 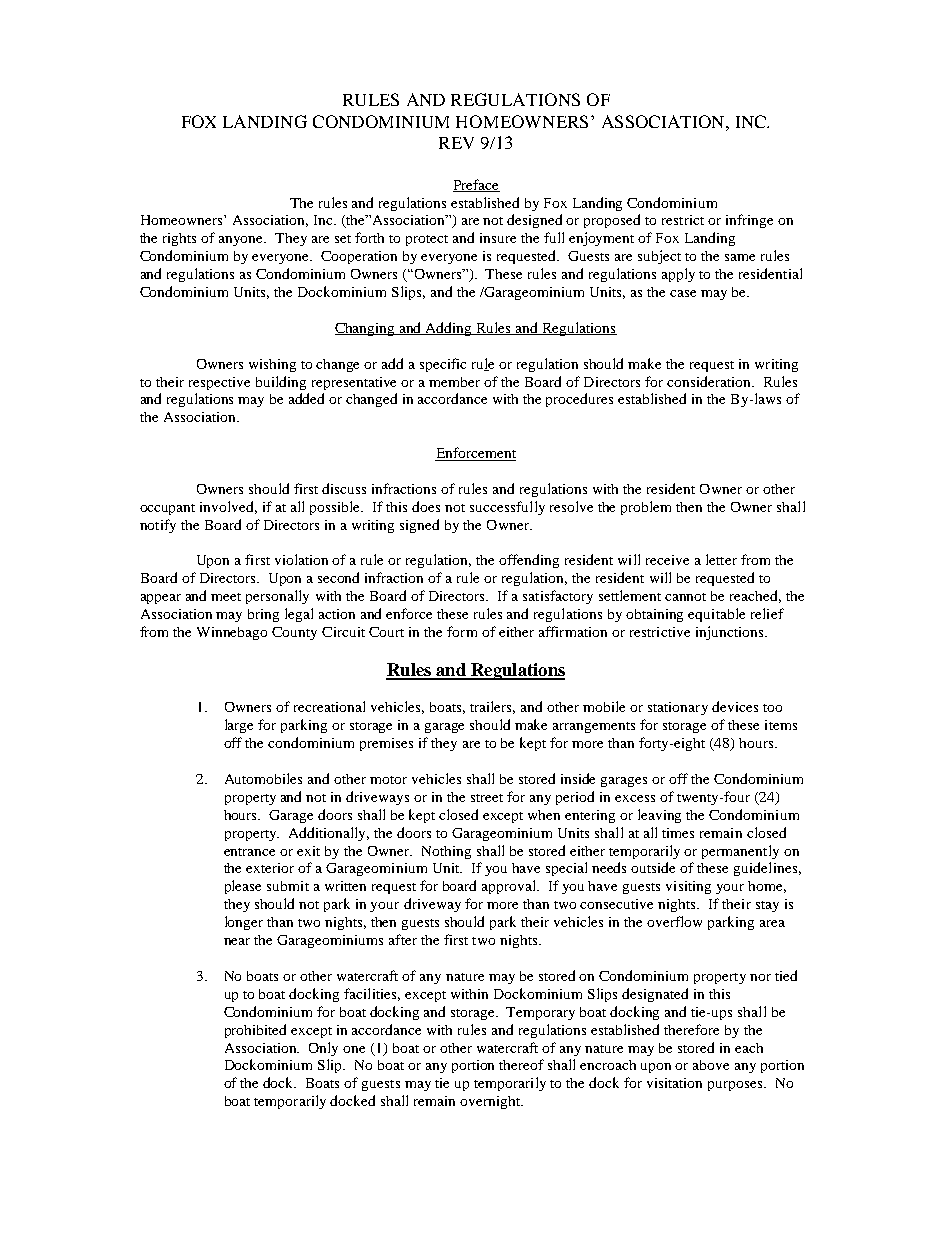 What do you see at coordinates (476, 185) in the document?
I see `Preface` at bounding box center [476, 185].
